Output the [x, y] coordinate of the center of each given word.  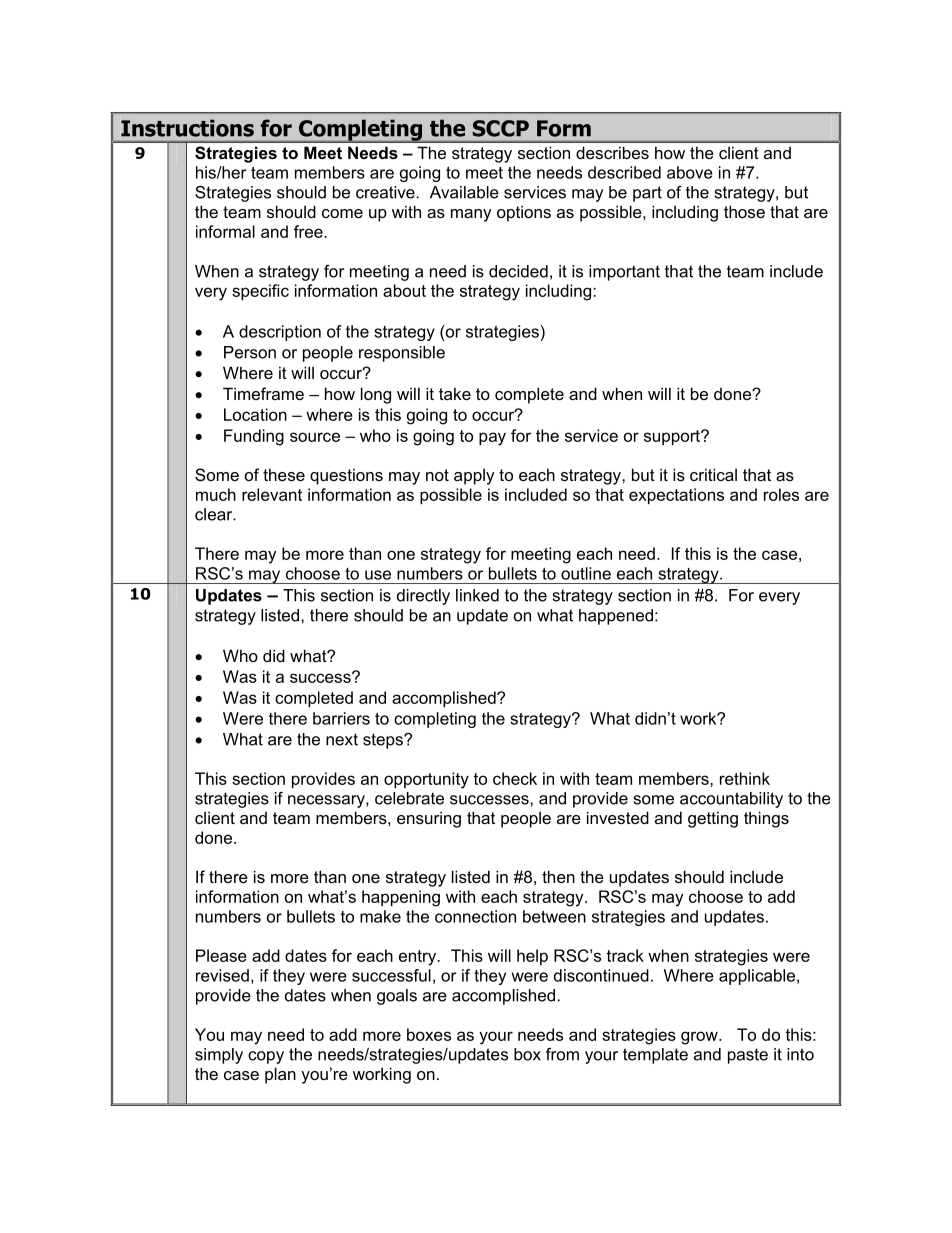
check [515, 778]
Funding [254, 437]
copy [266, 1057]
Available [464, 192]
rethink [745, 778]
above [690, 172]
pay [492, 439]
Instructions [187, 128]
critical [713, 474]
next [342, 739]
